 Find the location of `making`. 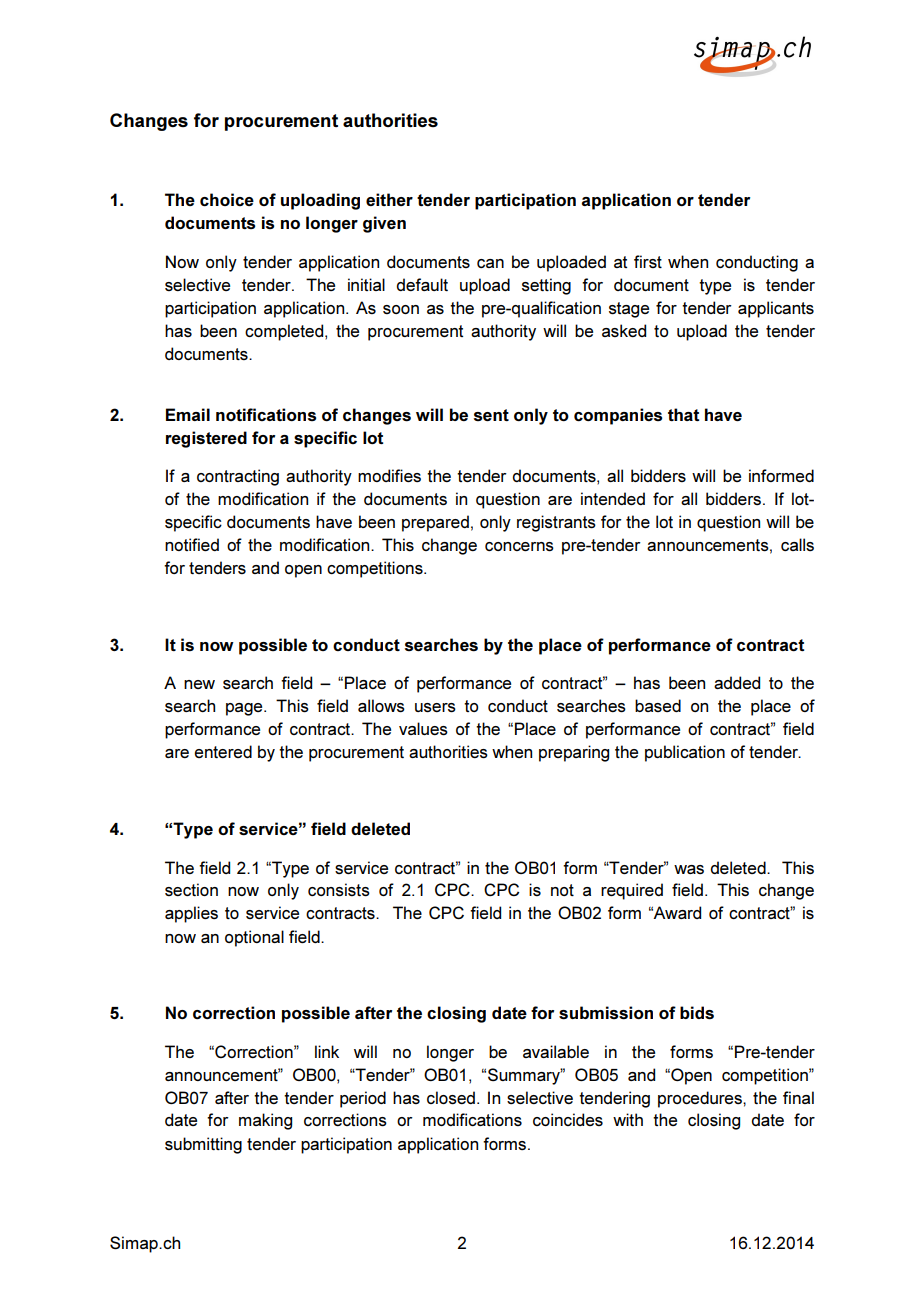

making is located at coordinates (265, 1121).
